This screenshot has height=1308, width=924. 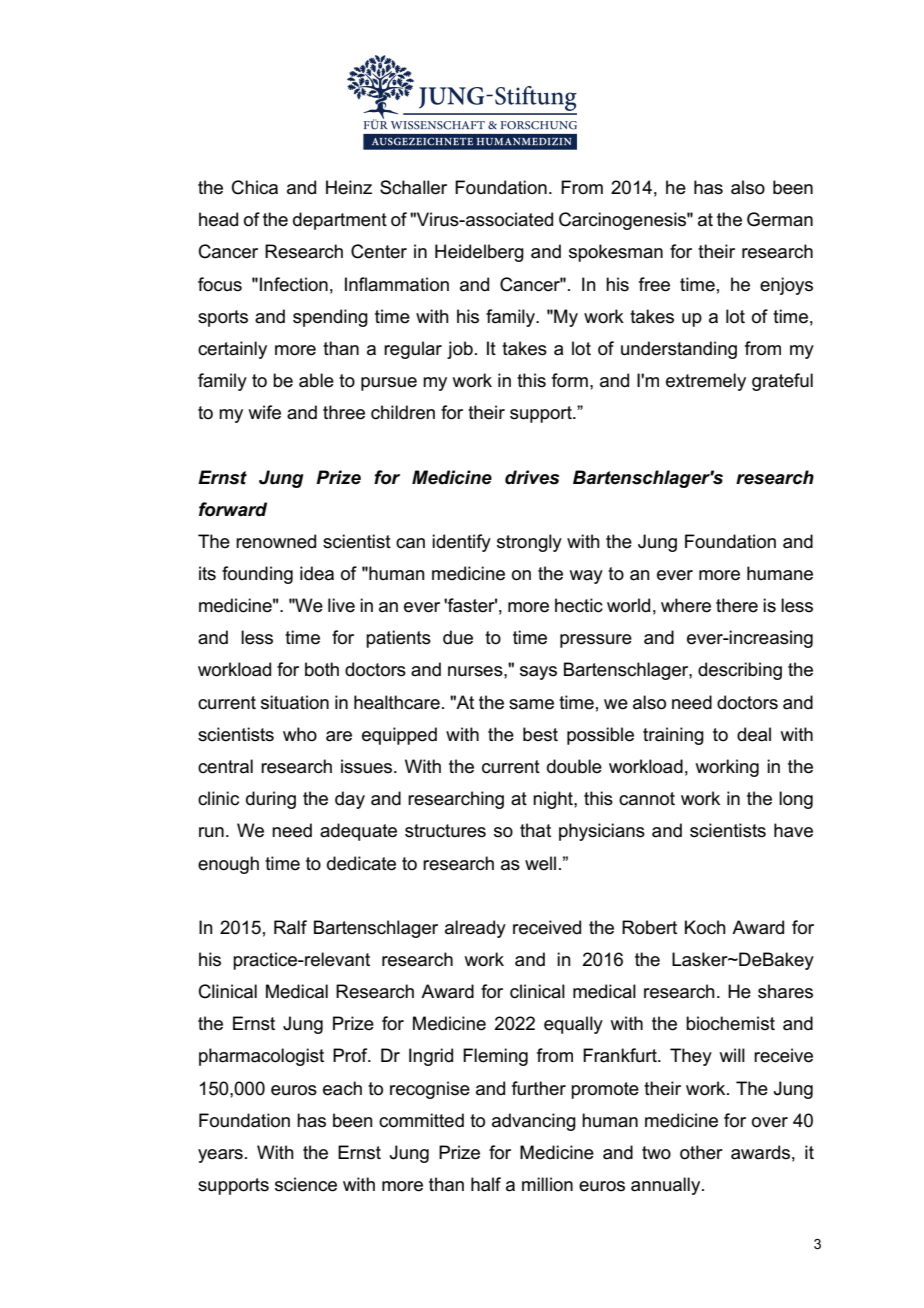 I want to click on describing, so click(x=740, y=671).
